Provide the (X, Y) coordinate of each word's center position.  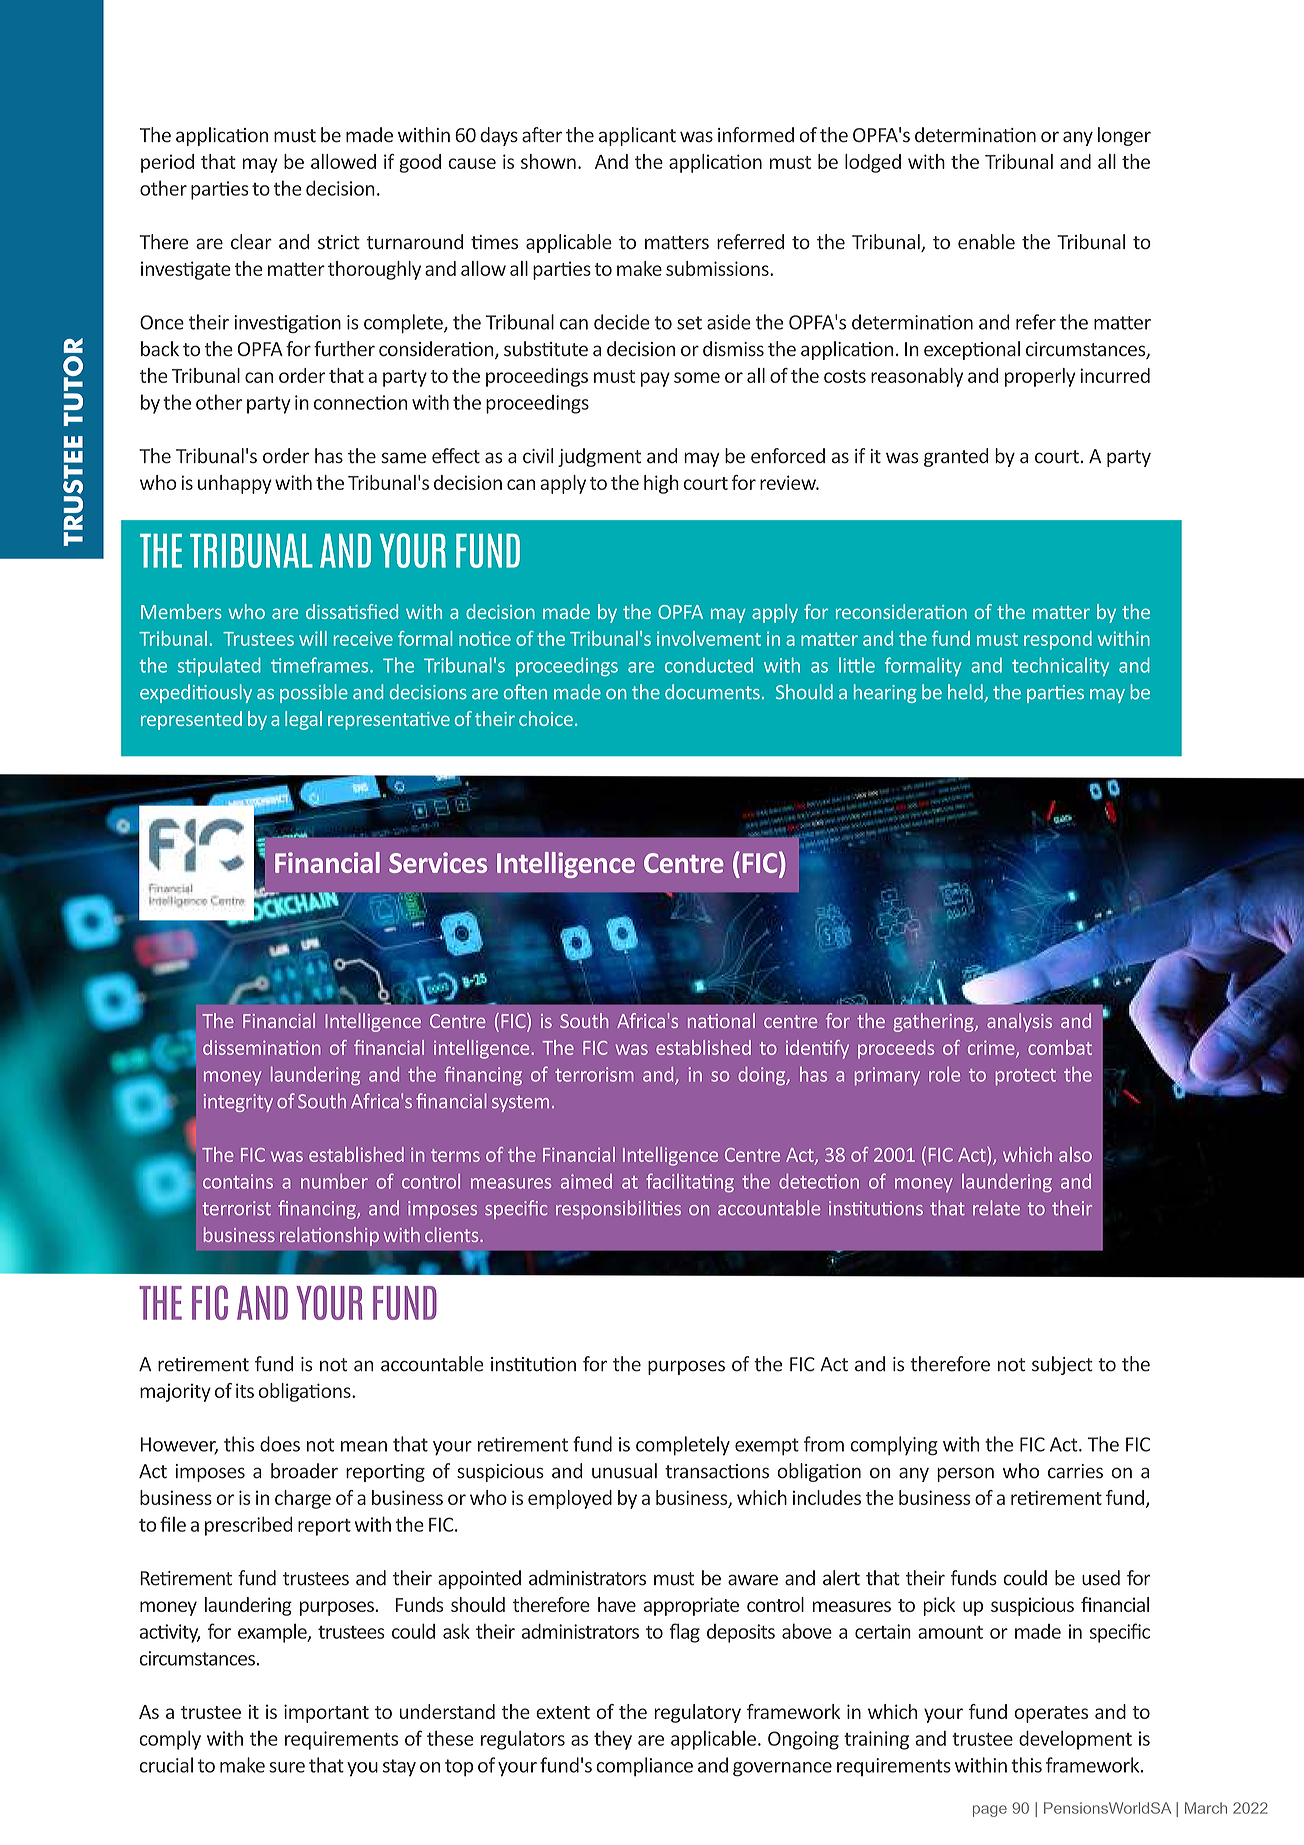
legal (303, 720)
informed (756, 135)
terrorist (236, 1208)
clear (251, 242)
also (1075, 1154)
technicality (1060, 666)
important (326, 1713)
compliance (644, 1767)
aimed (586, 1181)
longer (1124, 136)
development (1075, 1740)
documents (712, 692)
